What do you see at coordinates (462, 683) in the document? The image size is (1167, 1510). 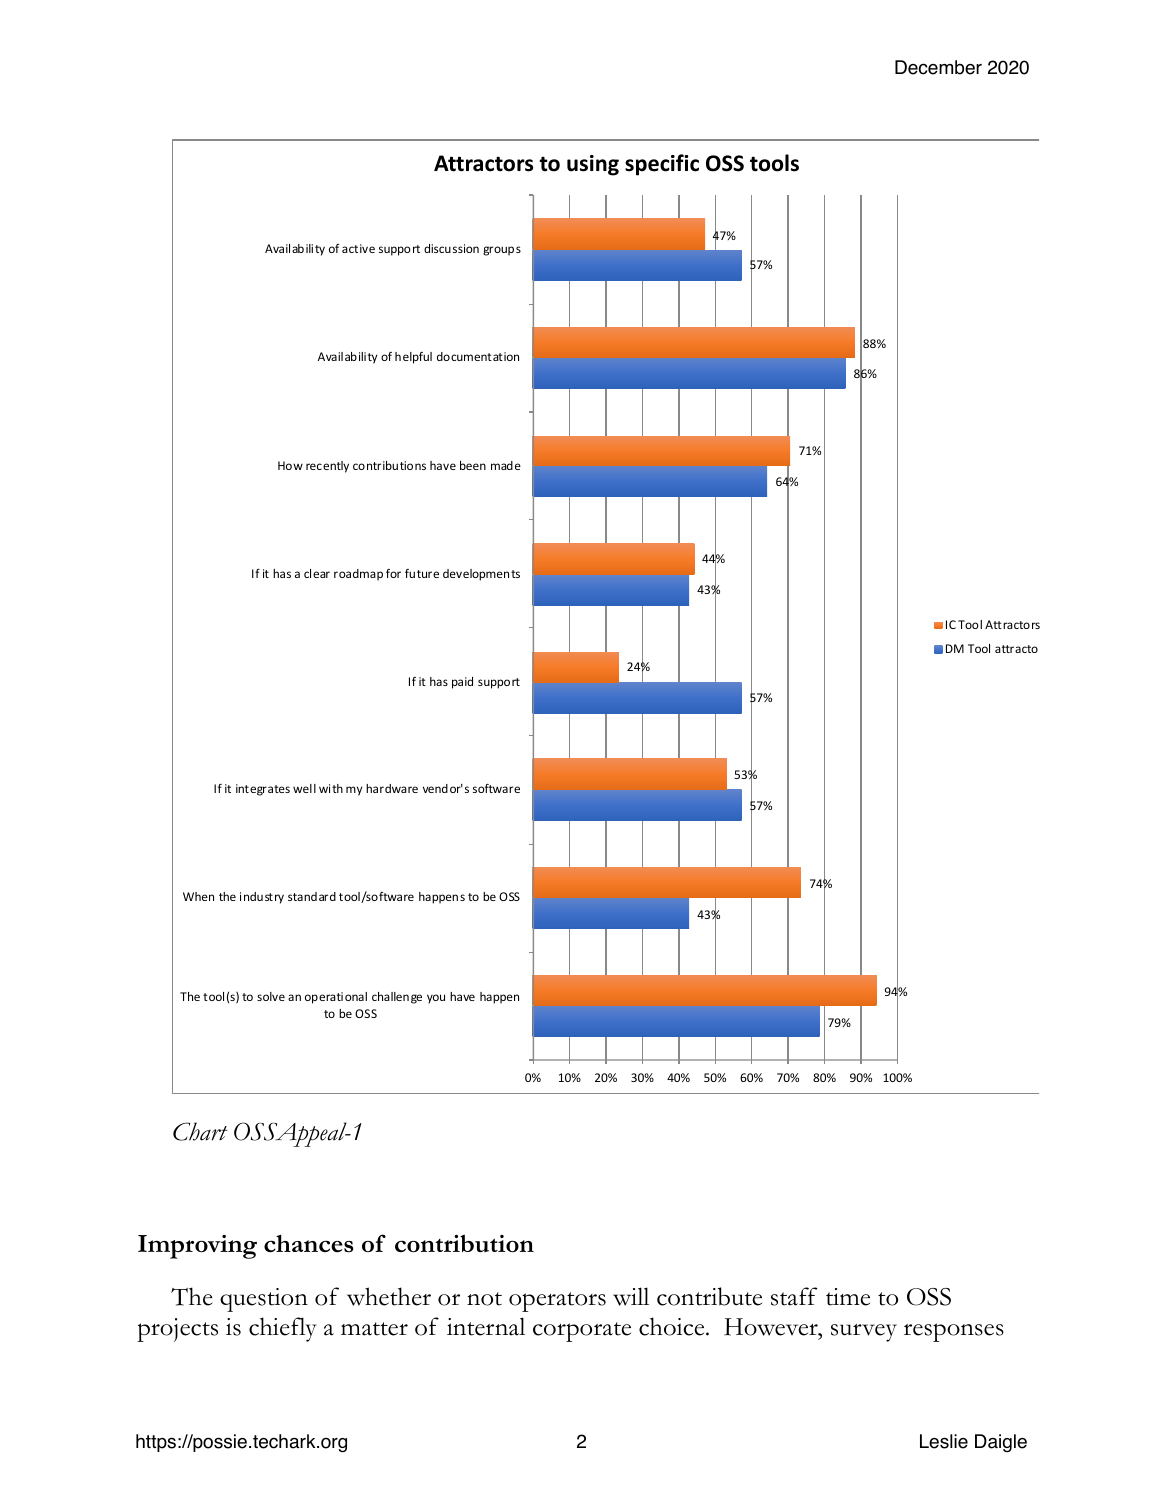 I see `paid` at bounding box center [462, 683].
